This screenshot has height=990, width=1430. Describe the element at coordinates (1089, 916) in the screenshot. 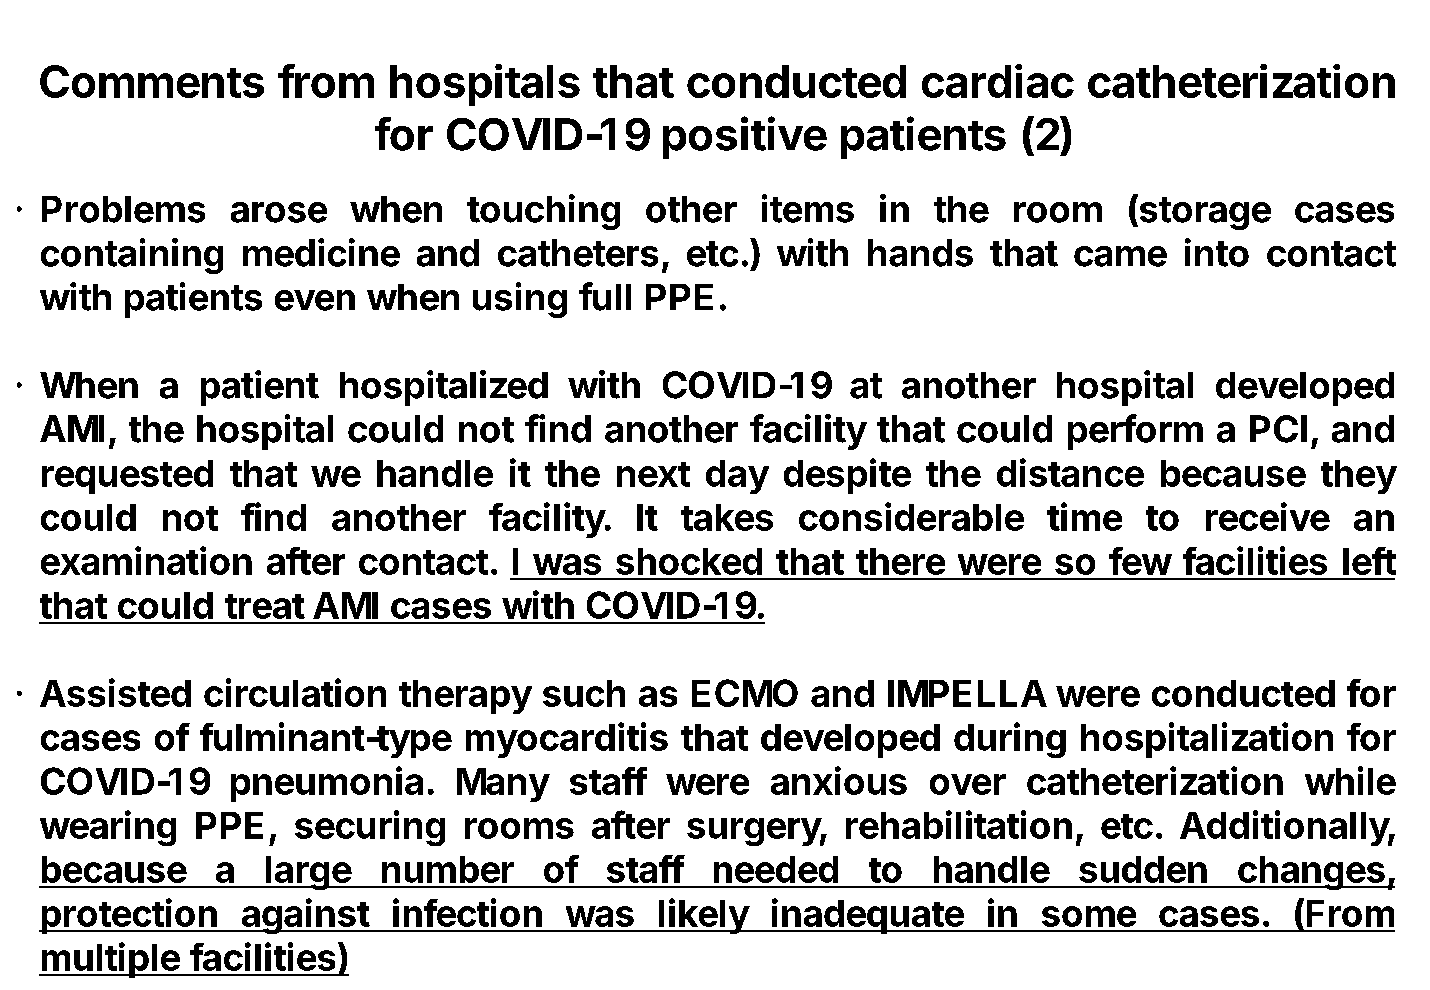

I see `some` at that location.
